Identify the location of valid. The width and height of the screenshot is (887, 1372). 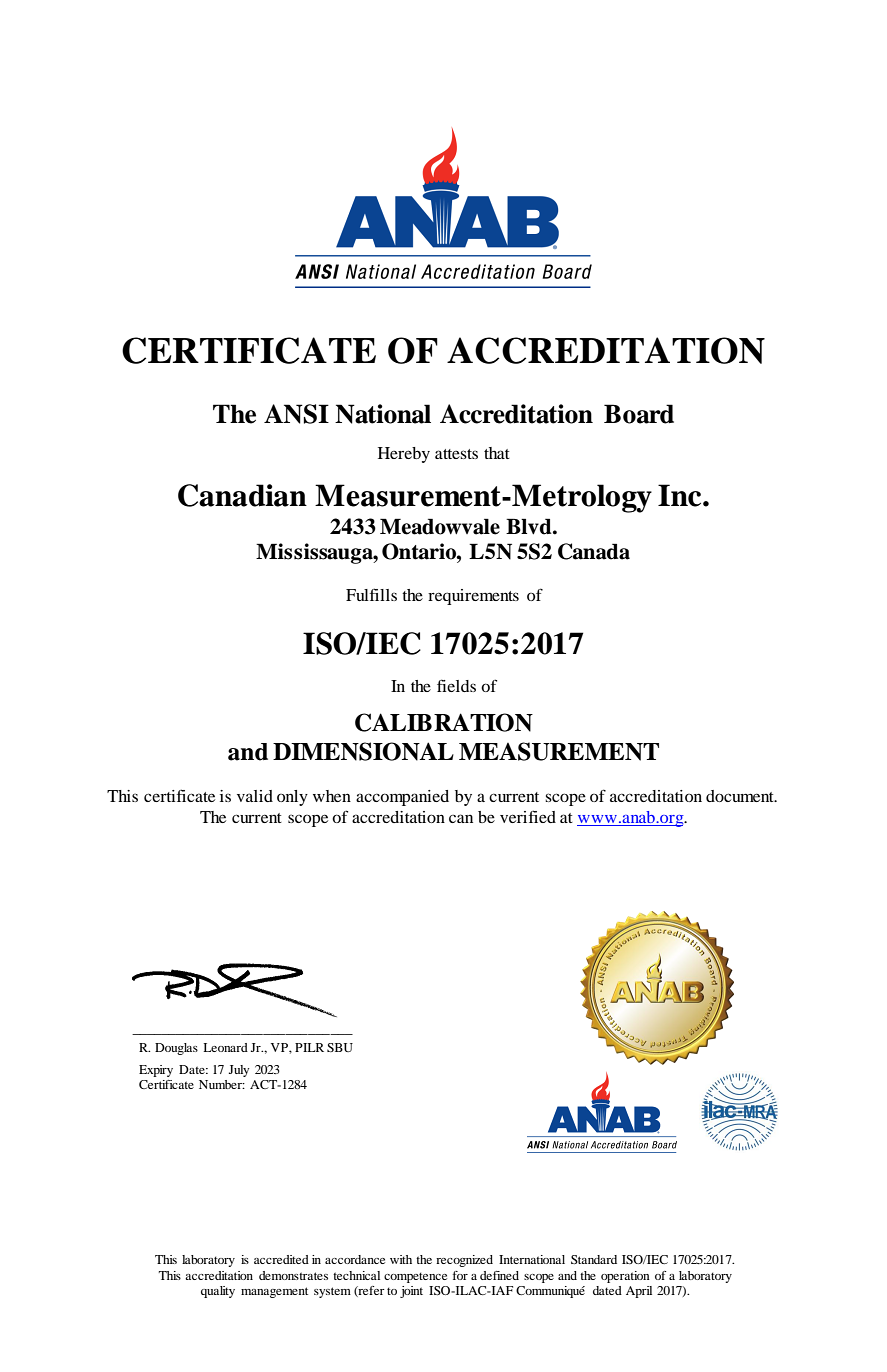
(255, 796).
